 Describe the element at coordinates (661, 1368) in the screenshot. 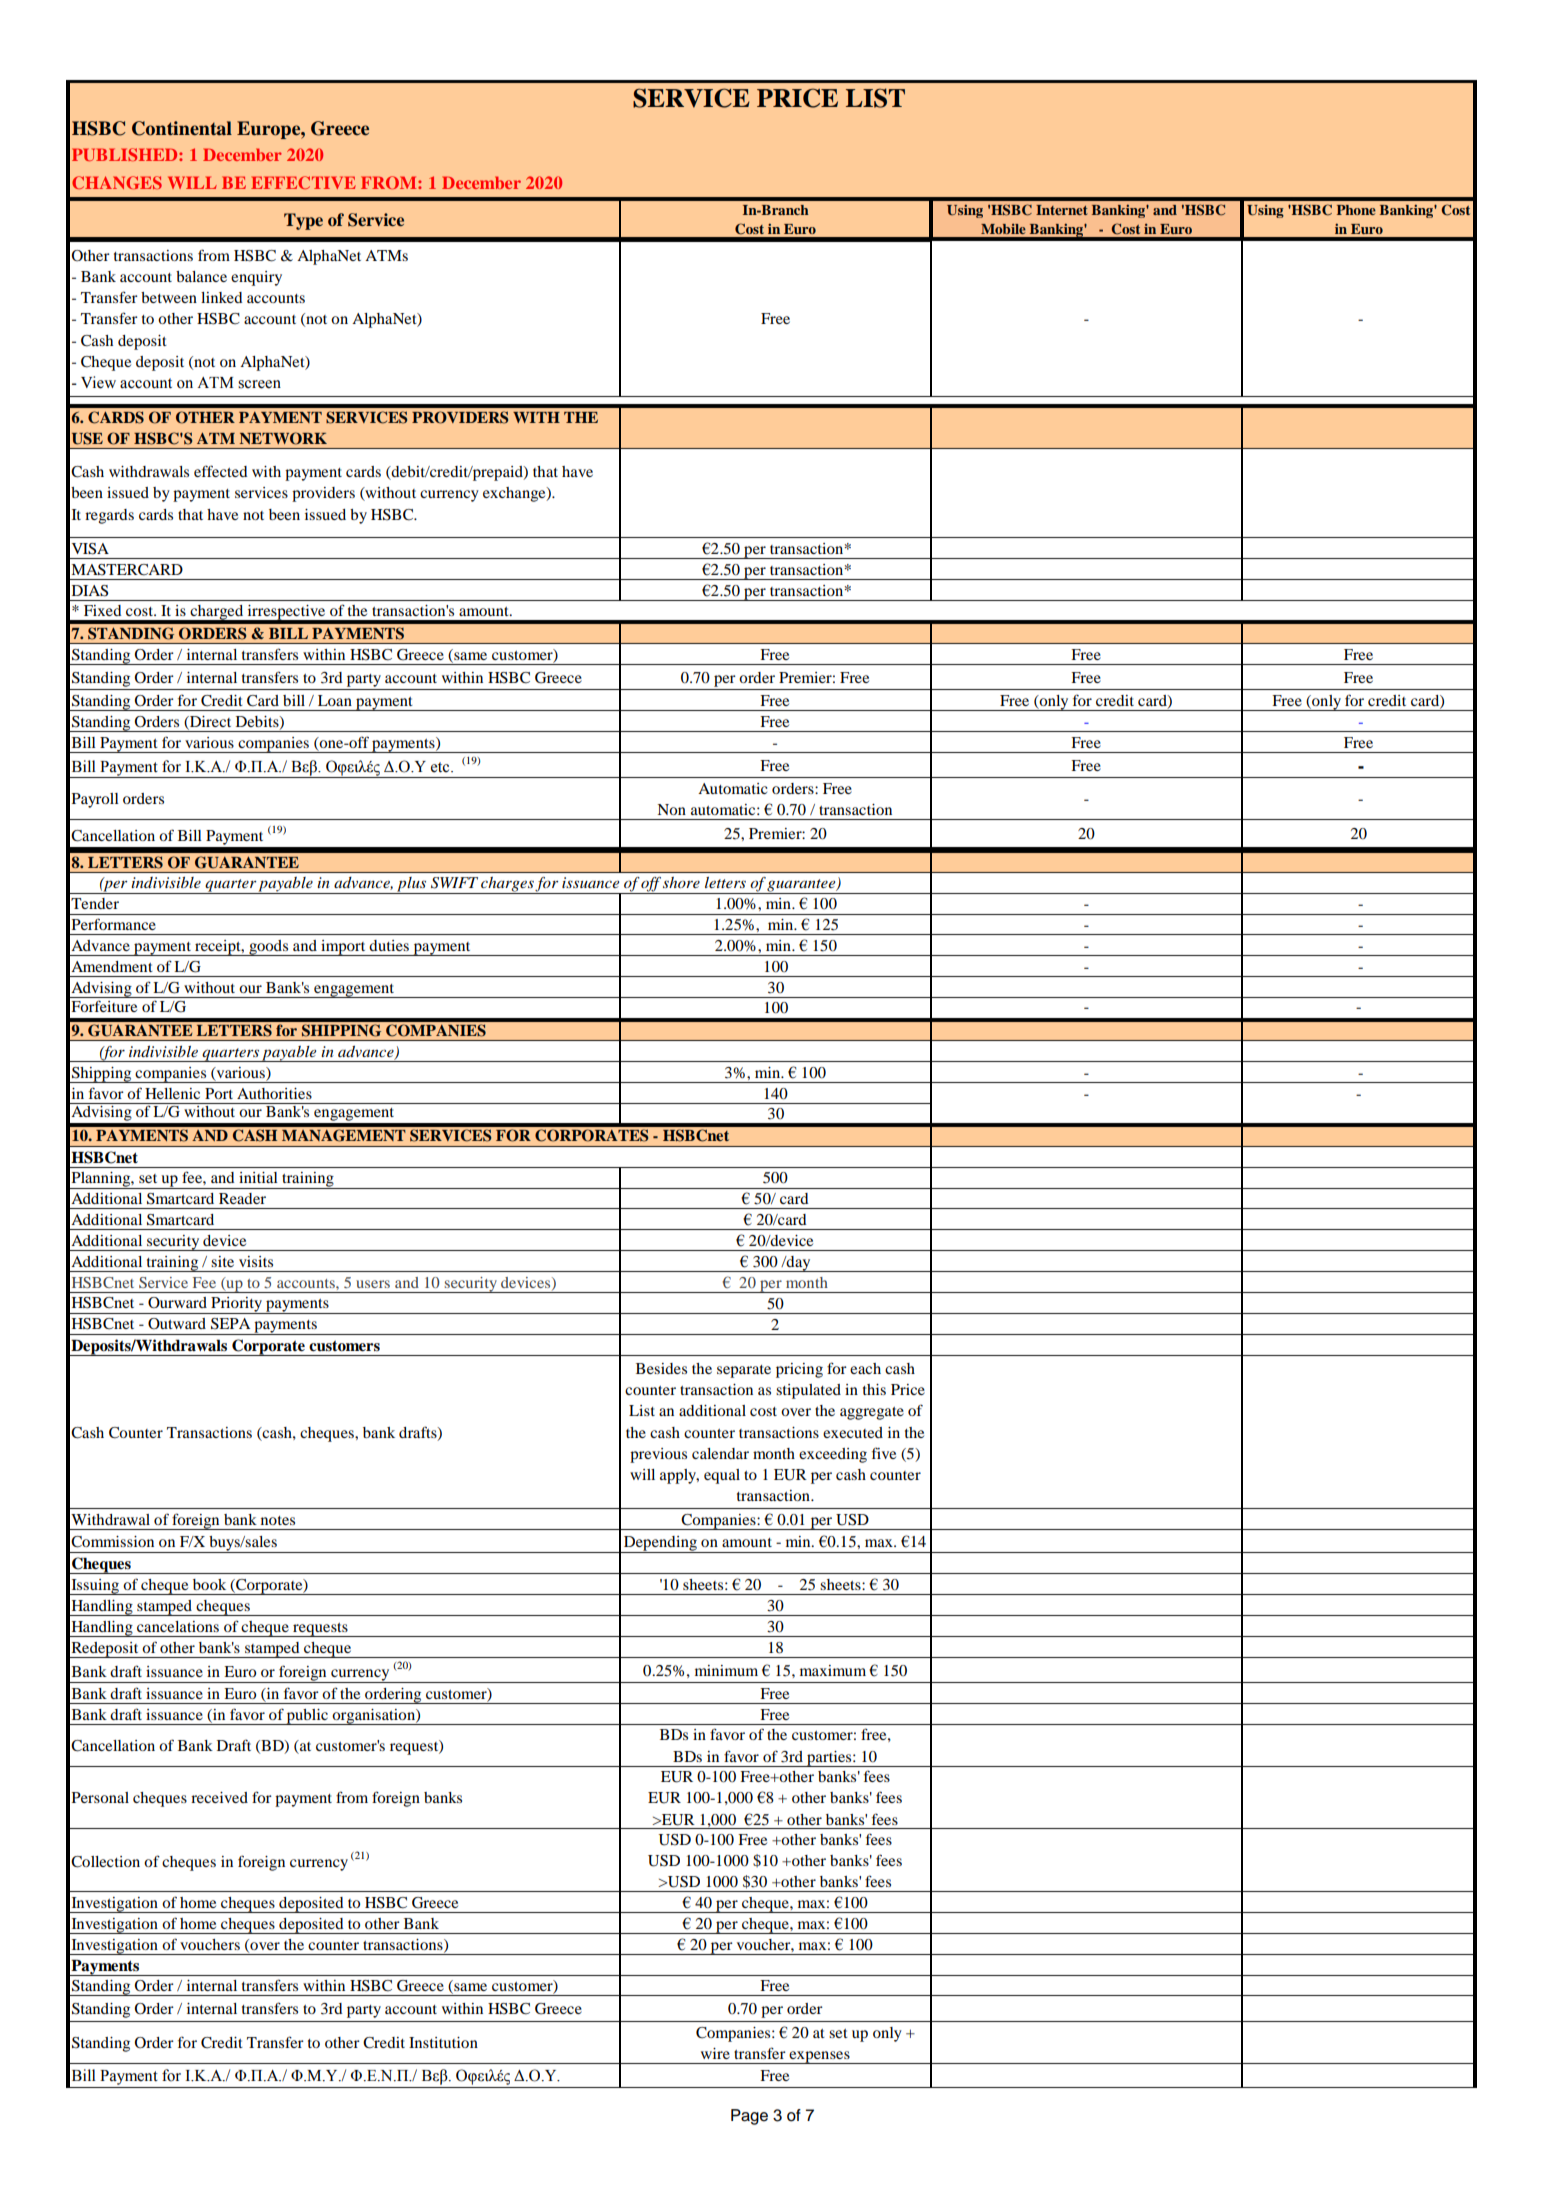

I see `Besides` at that location.
